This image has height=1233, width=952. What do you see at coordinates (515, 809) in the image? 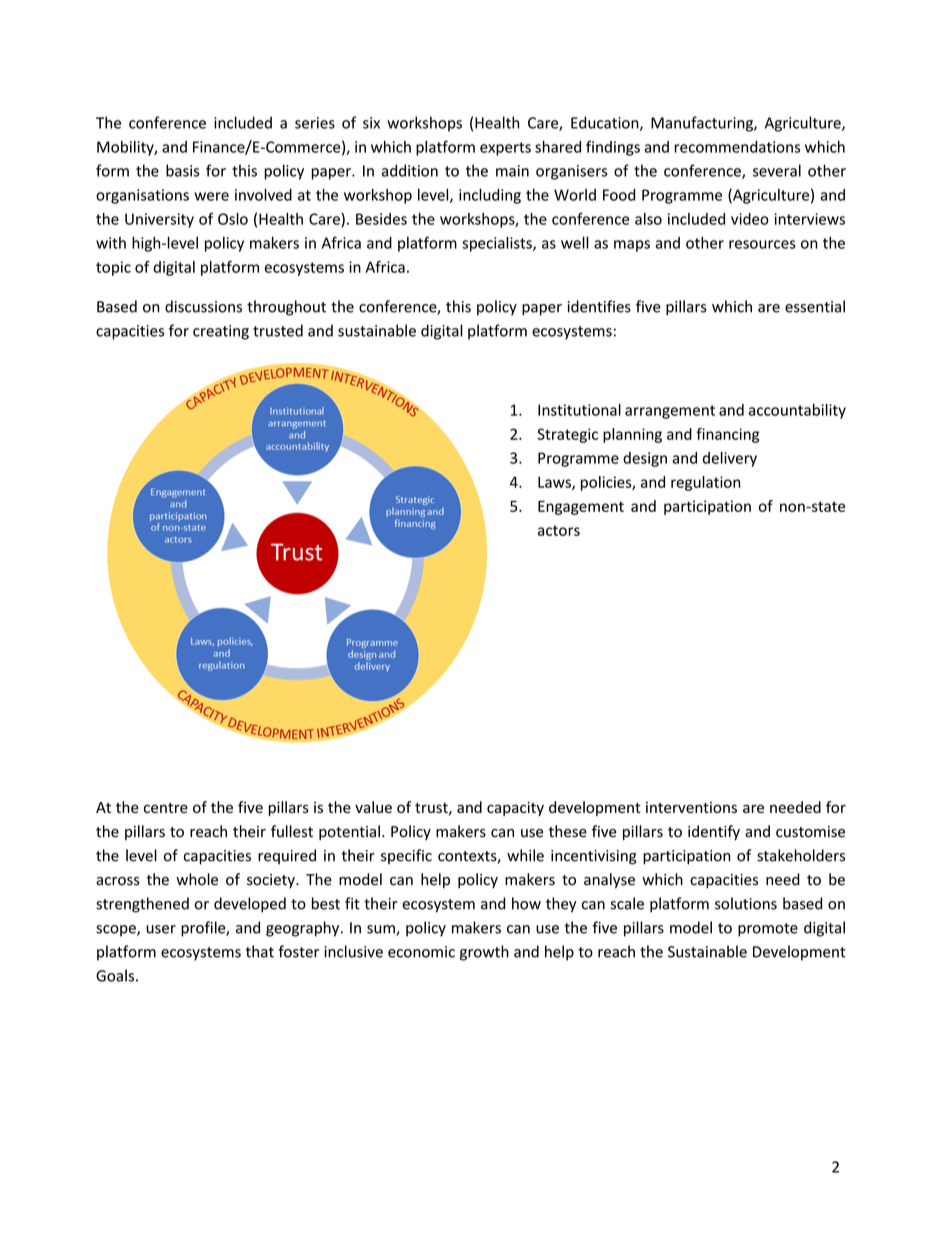
I see `capacity` at bounding box center [515, 809].
